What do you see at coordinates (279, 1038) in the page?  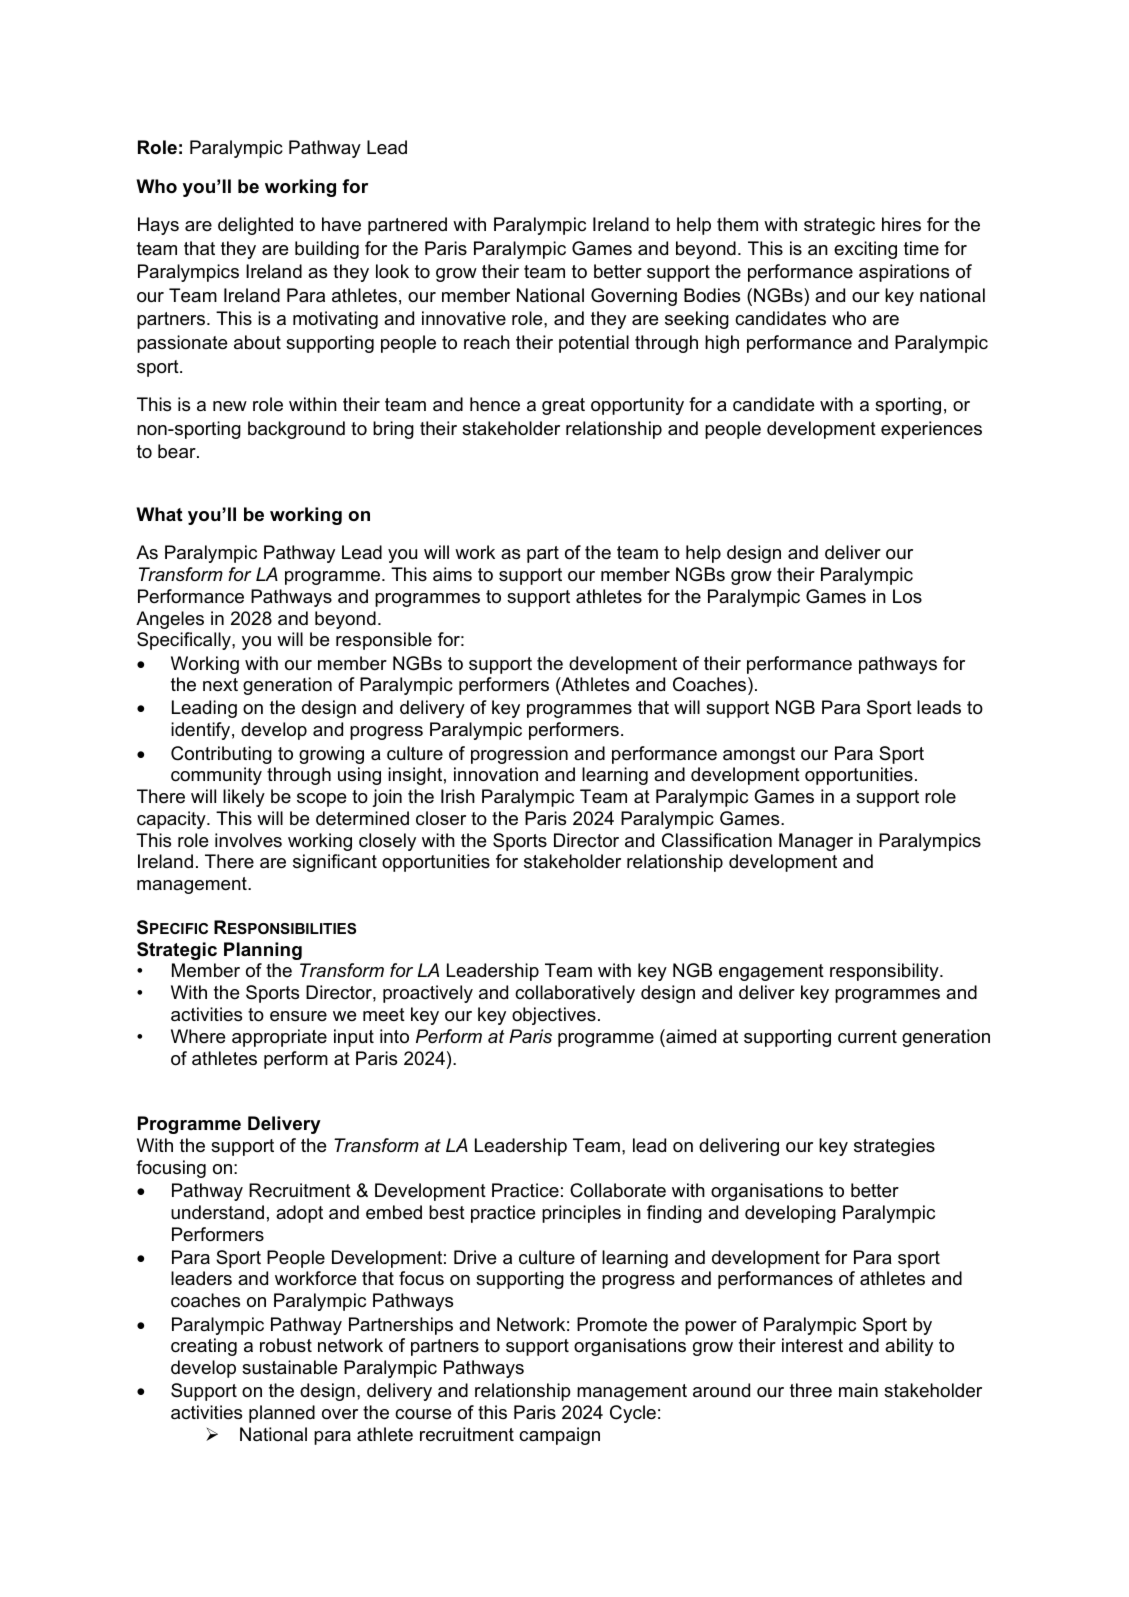 I see `appropriate` at bounding box center [279, 1038].
